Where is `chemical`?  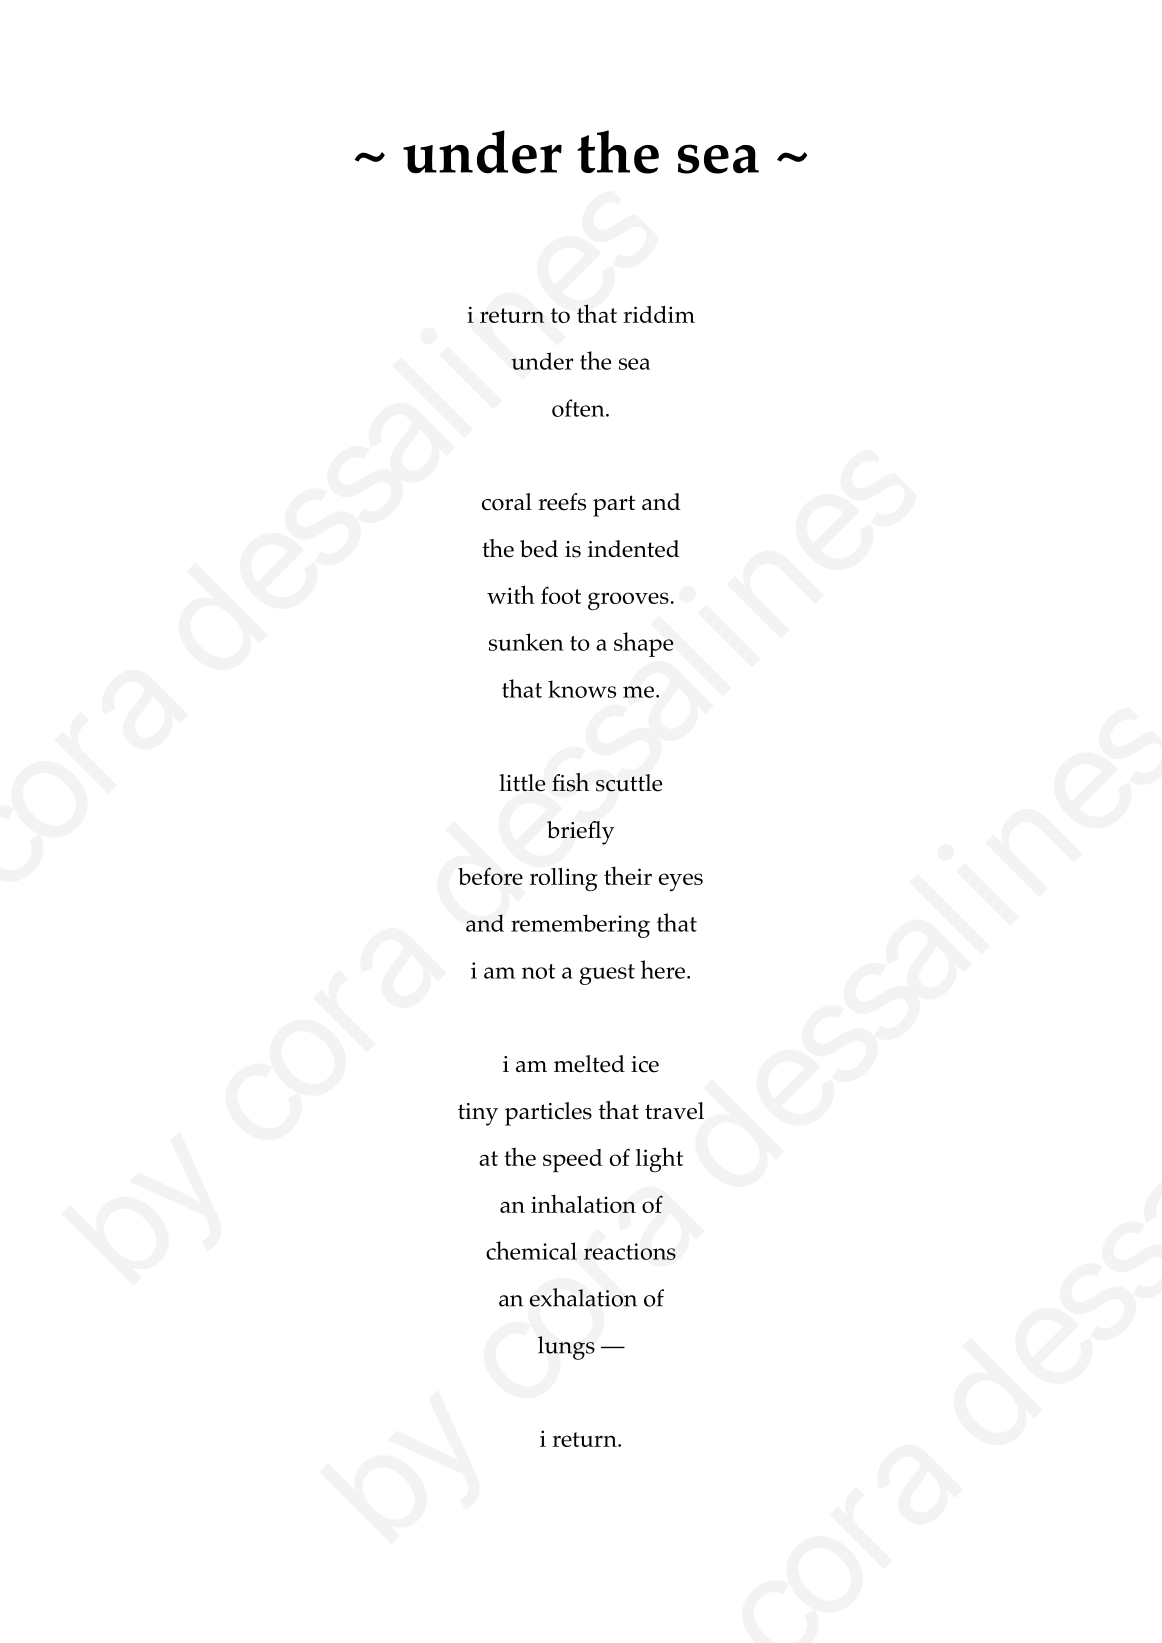
chemical is located at coordinates (531, 1250).
